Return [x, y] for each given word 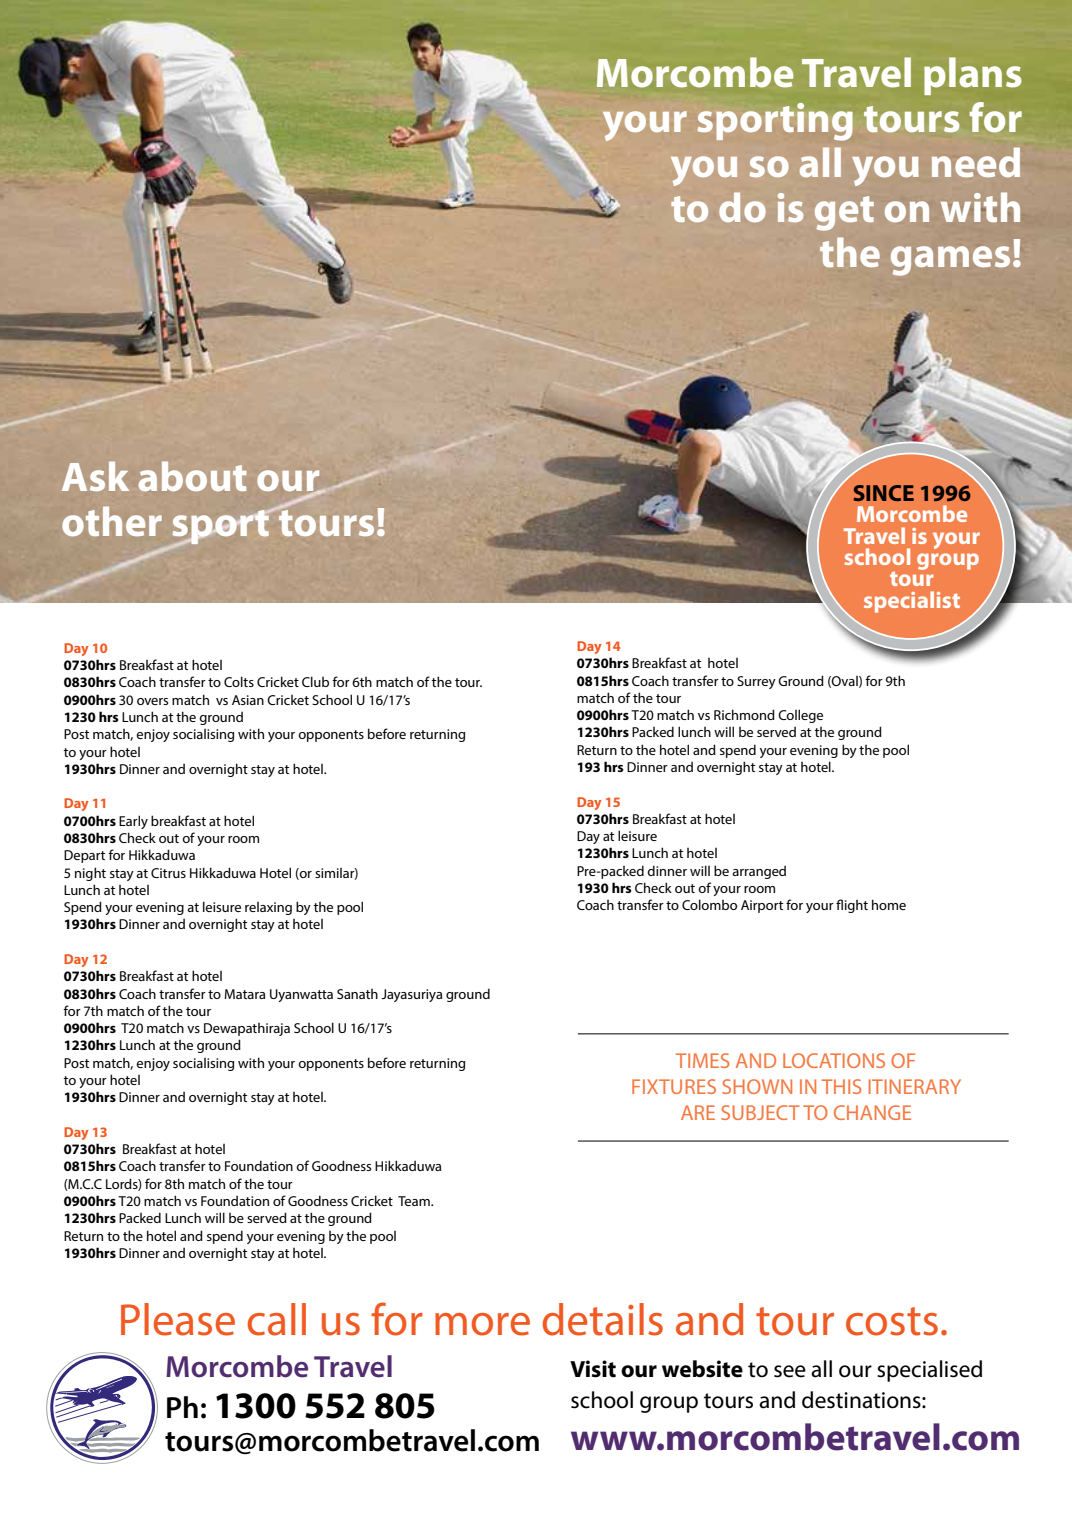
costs [892, 1321]
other [112, 521]
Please [178, 1319]
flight [852, 906]
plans [973, 76]
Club [315, 681]
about [192, 476]
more [482, 1324]
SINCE [884, 493]
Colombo [709, 904]
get [844, 213]
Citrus [168, 873]
